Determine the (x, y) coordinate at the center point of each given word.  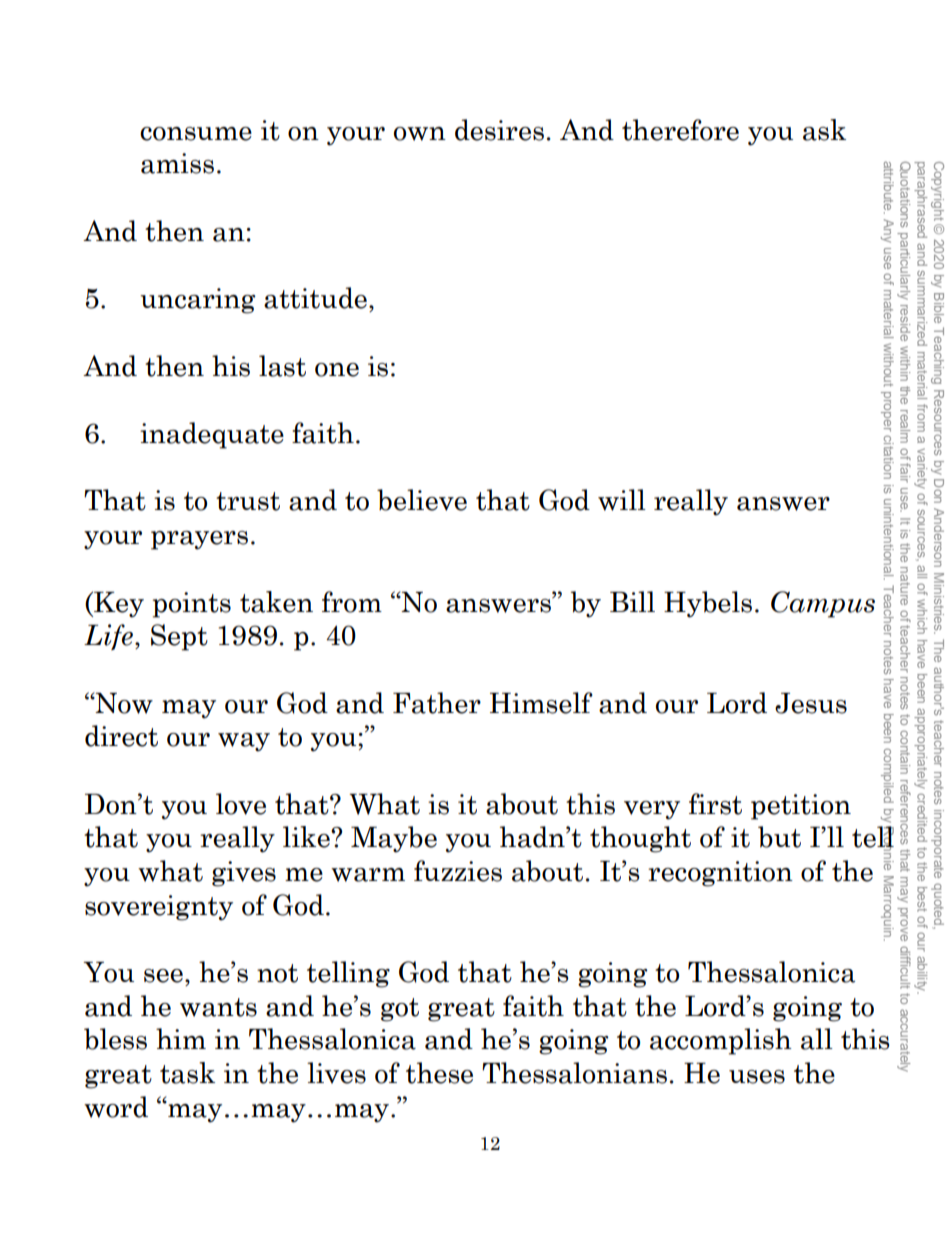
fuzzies (458, 871)
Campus (823, 604)
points (192, 605)
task (187, 1073)
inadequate (212, 435)
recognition (720, 874)
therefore (680, 130)
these (439, 1073)
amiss (177, 163)
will (622, 500)
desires (499, 130)
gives (244, 874)
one (337, 370)
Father (437, 703)
